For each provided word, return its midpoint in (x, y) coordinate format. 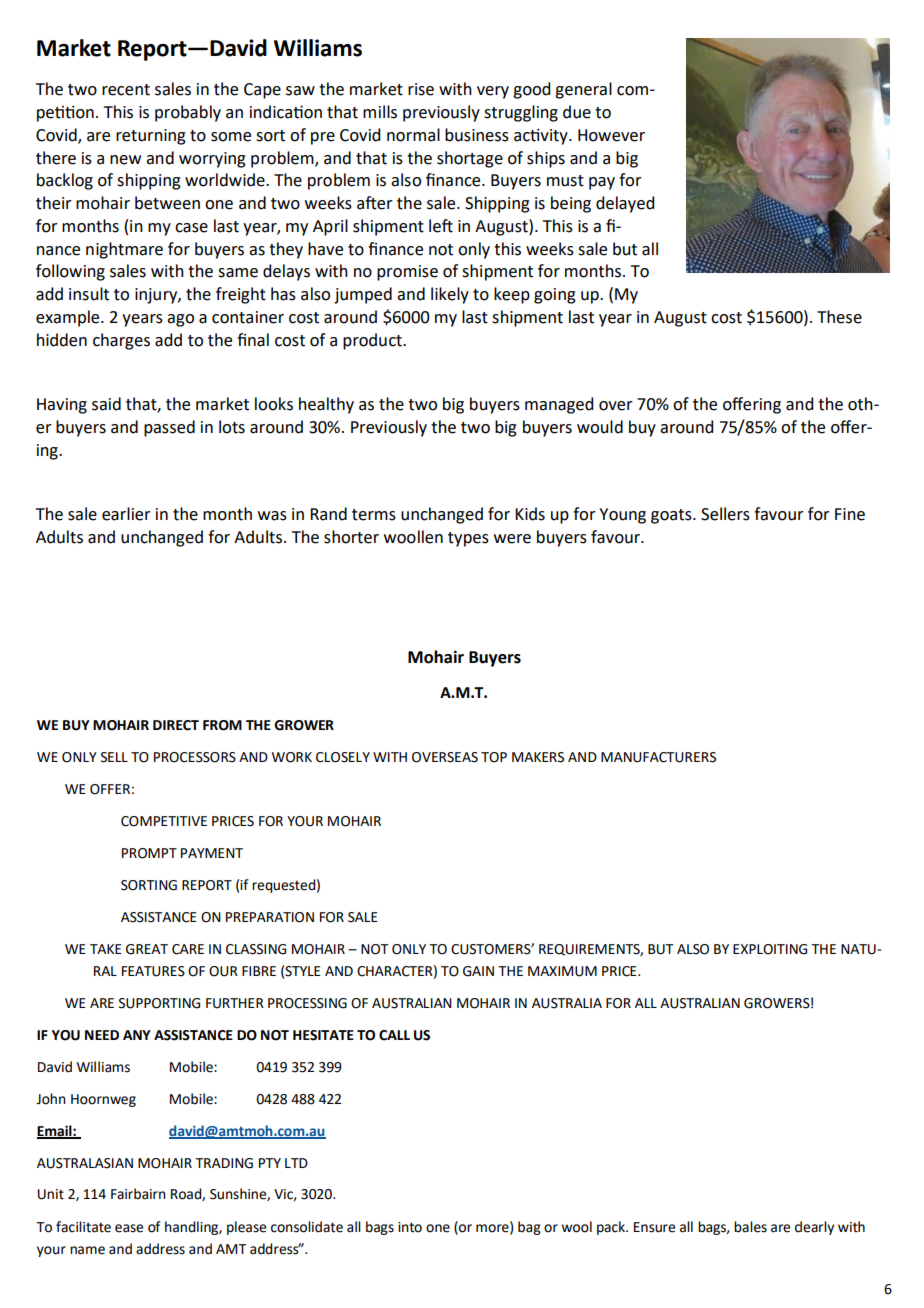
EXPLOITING (770, 949)
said (106, 404)
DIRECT (176, 725)
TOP (494, 757)
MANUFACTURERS (658, 757)
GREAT (147, 949)
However (611, 135)
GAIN (478, 971)
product (373, 341)
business (477, 135)
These (839, 317)
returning (151, 137)
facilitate (83, 1227)
